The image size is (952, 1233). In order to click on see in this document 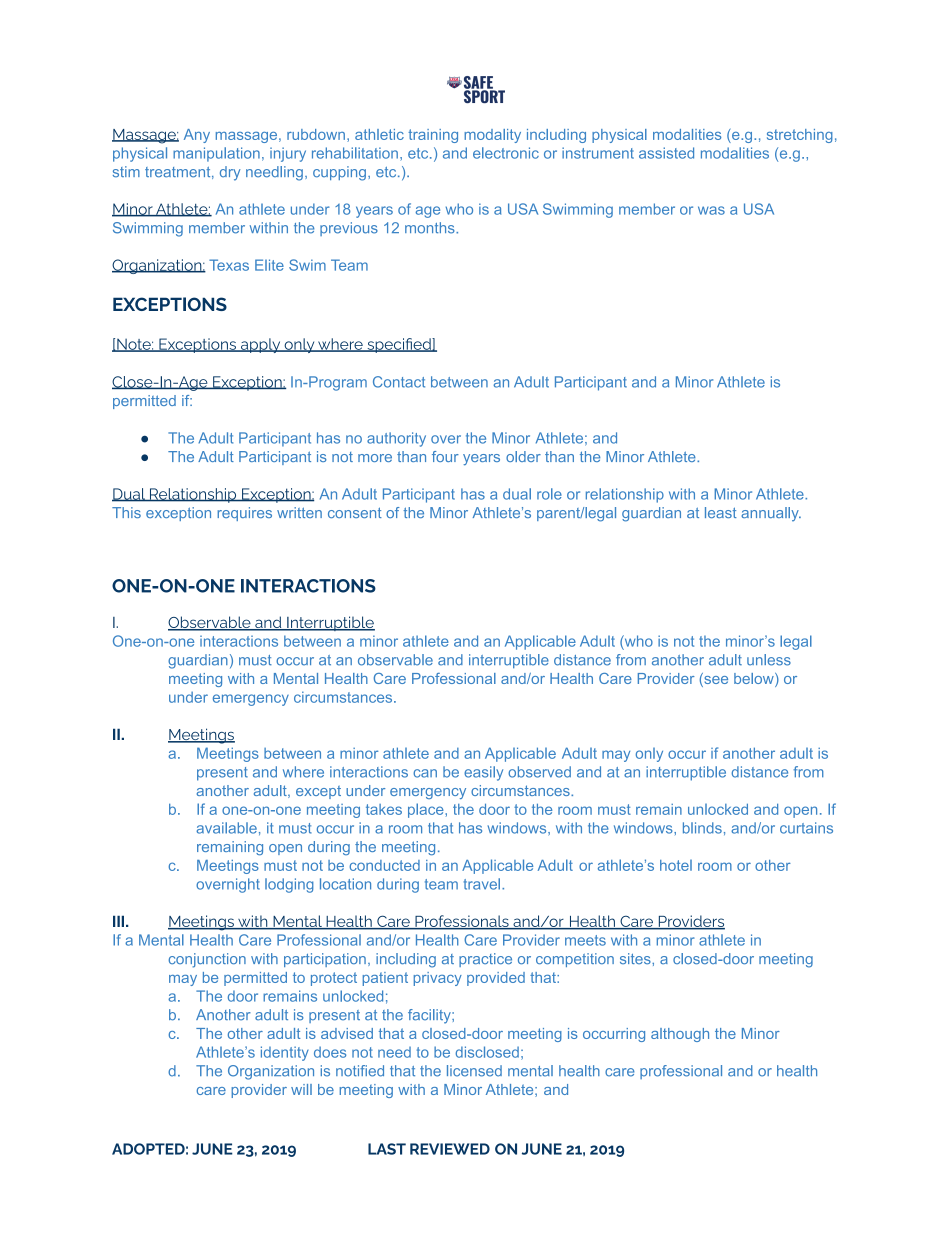, I will do `click(715, 680)`.
